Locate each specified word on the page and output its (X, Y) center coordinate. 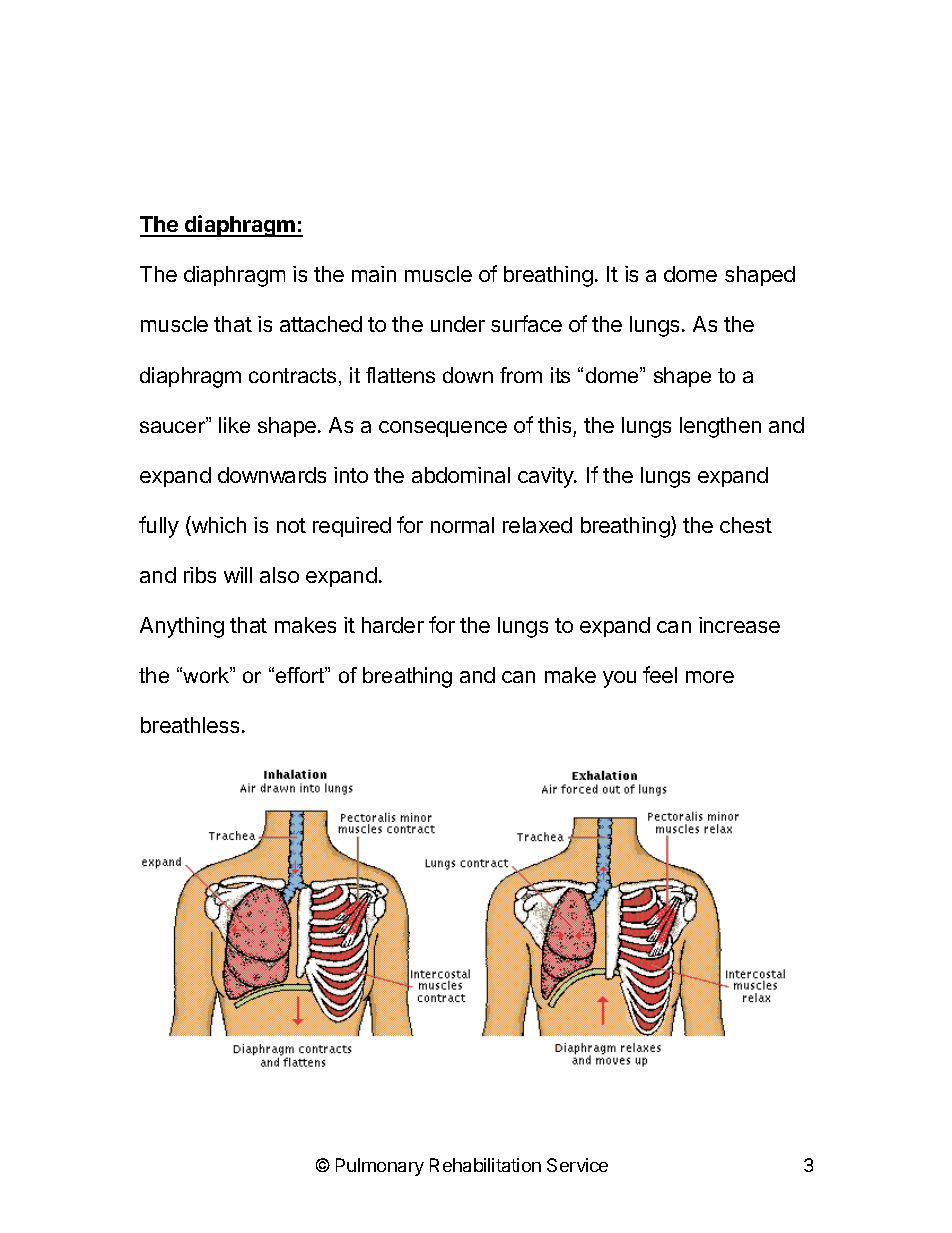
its (560, 375)
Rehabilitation (485, 1165)
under (458, 324)
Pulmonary (380, 1167)
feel (660, 674)
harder (393, 625)
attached (321, 324)
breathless (190, 725)
